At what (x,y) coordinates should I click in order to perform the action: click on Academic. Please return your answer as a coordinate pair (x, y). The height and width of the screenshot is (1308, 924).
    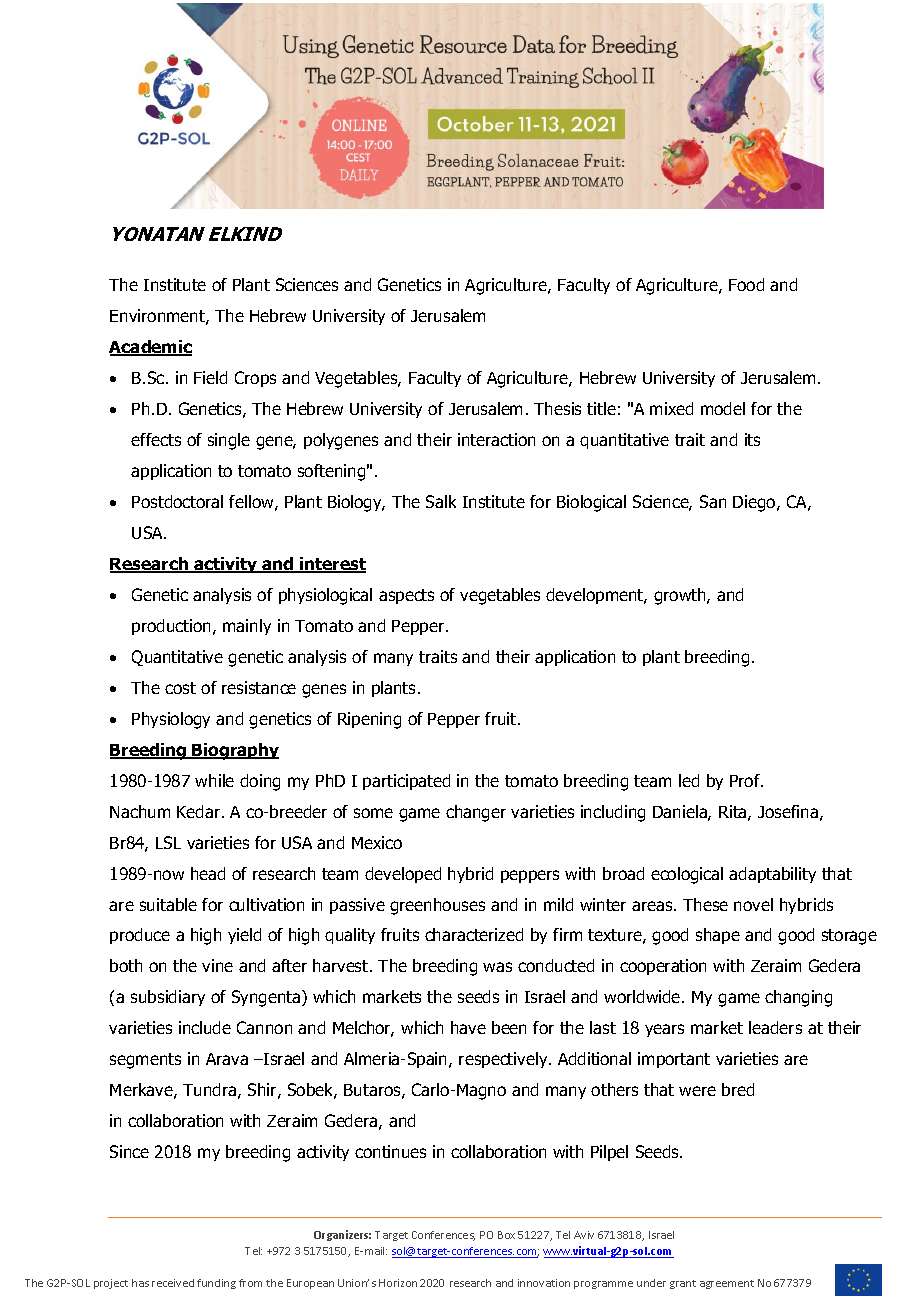
    Looking at the image, I should click on (150, 348).
